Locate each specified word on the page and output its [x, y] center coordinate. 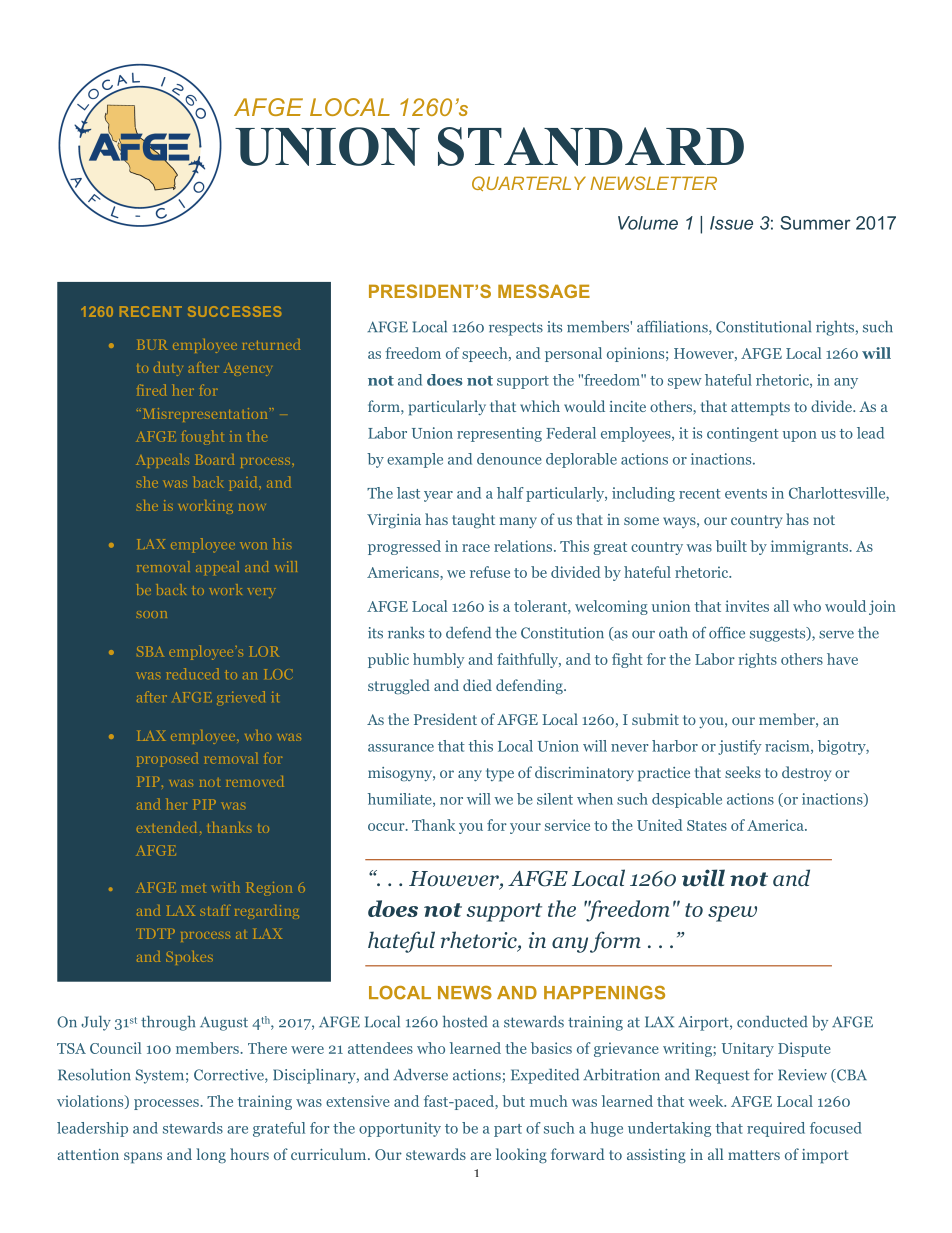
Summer [815, 223]
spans [143, 1158]
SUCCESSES [234, 311]
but [513, 1101]
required [776, 1129]
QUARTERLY [529, 183]
